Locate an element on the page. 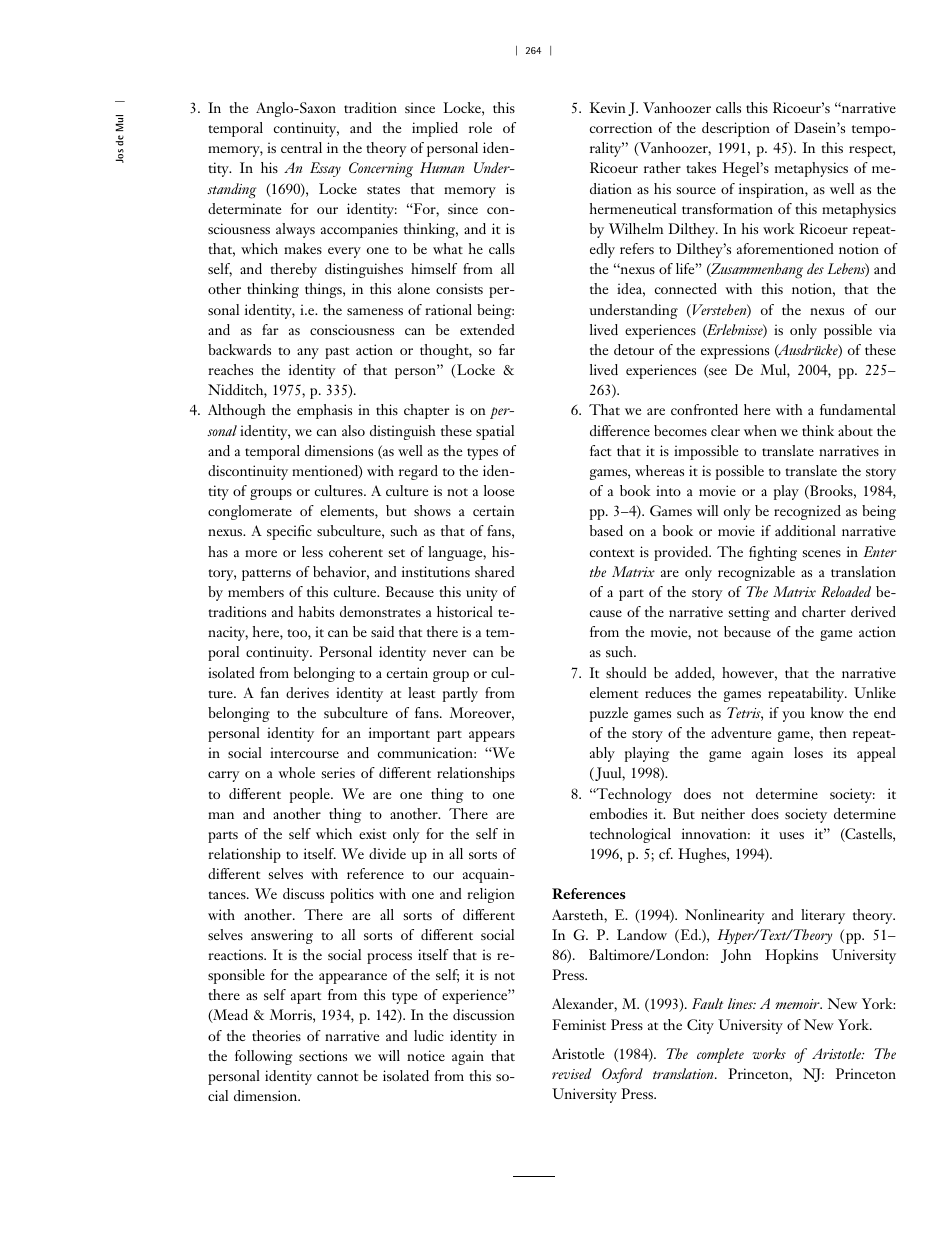 Image resolution: width=952 pixels, height=1233 pixels. habits is located at coordinates (316, 611).
